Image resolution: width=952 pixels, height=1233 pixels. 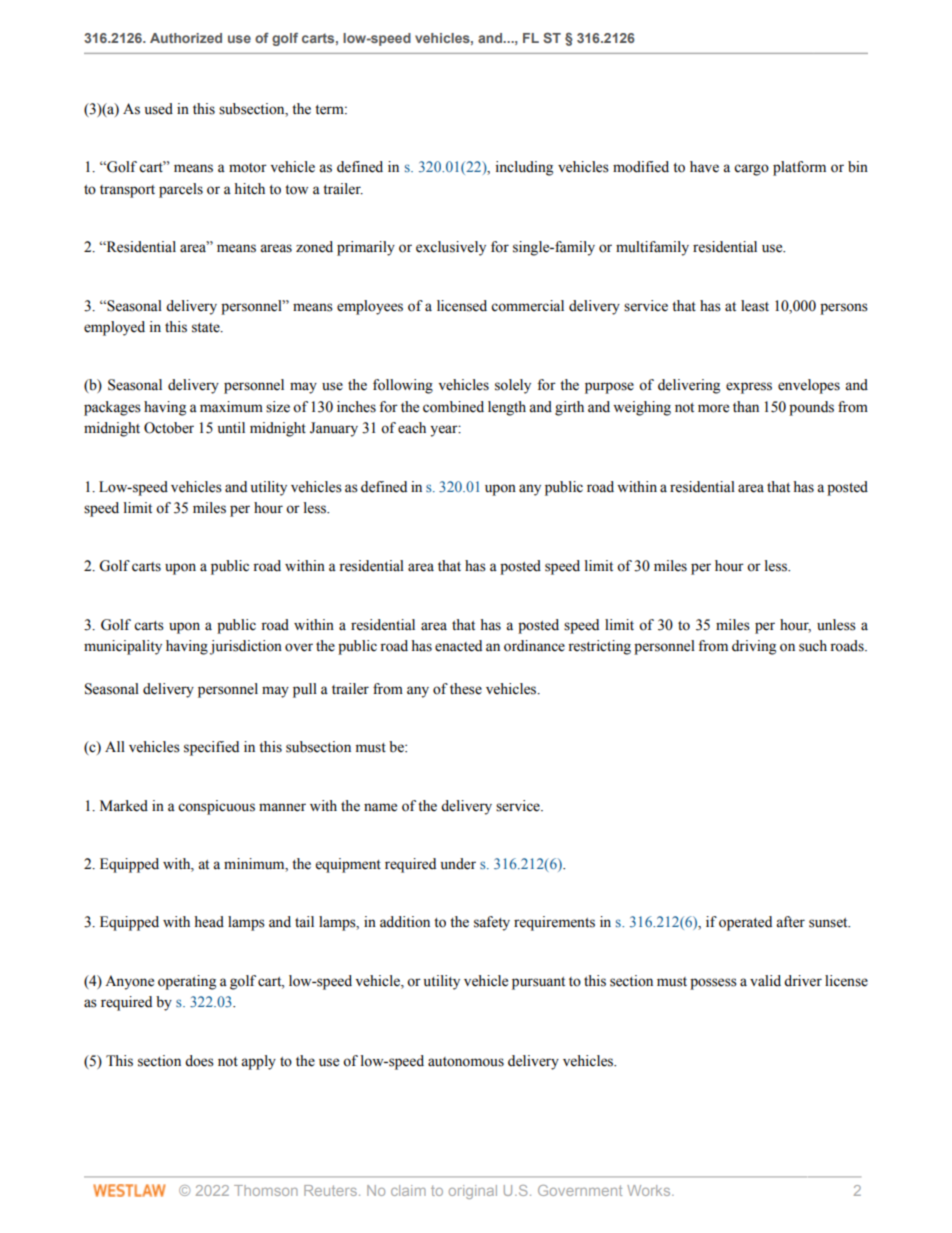 What do you see at coordinates (513, 386) in the document?
I see `solely` at bounding box center [513, 386].
